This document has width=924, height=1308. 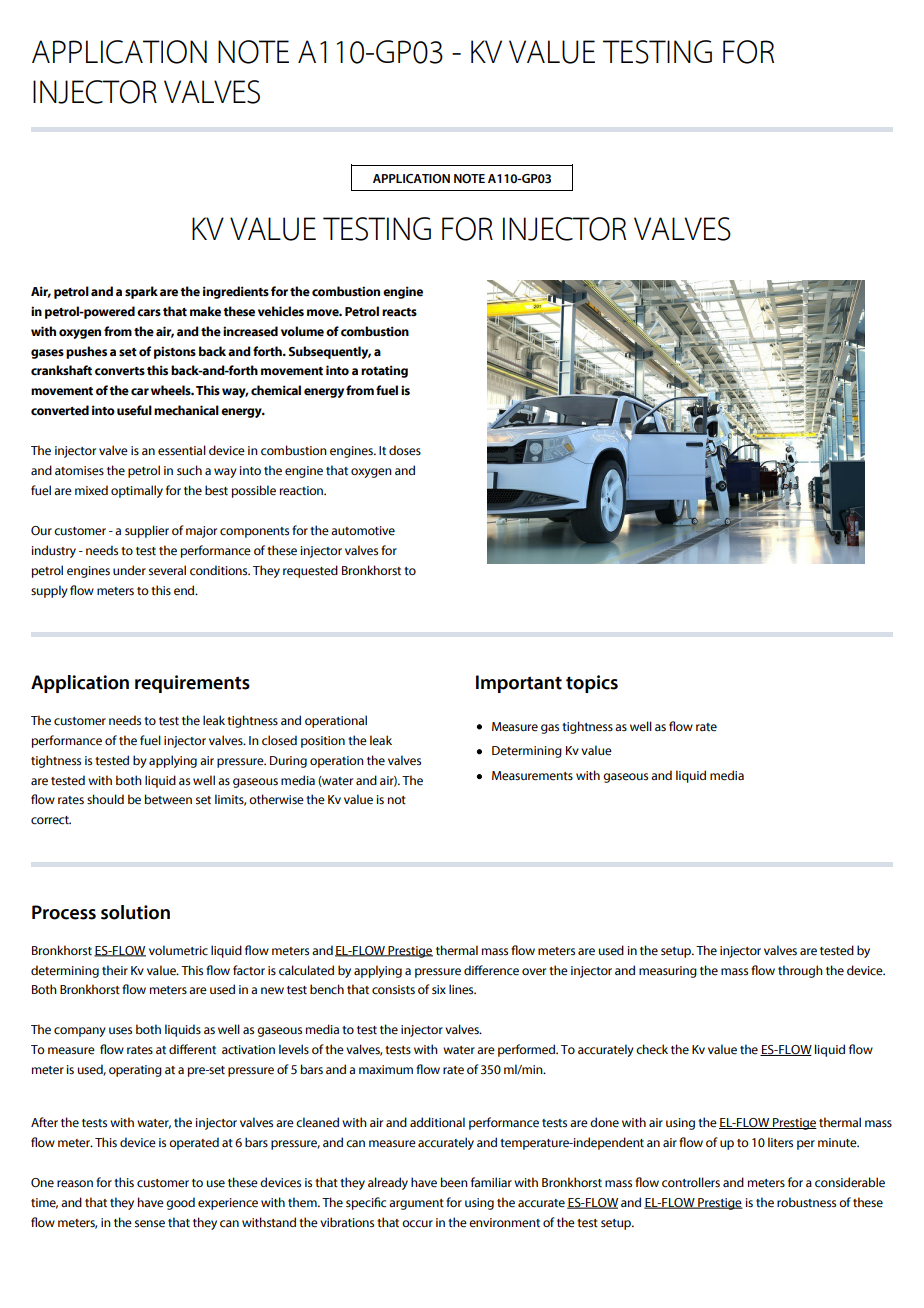 I want to click on through, so click(x=800, y=971).
